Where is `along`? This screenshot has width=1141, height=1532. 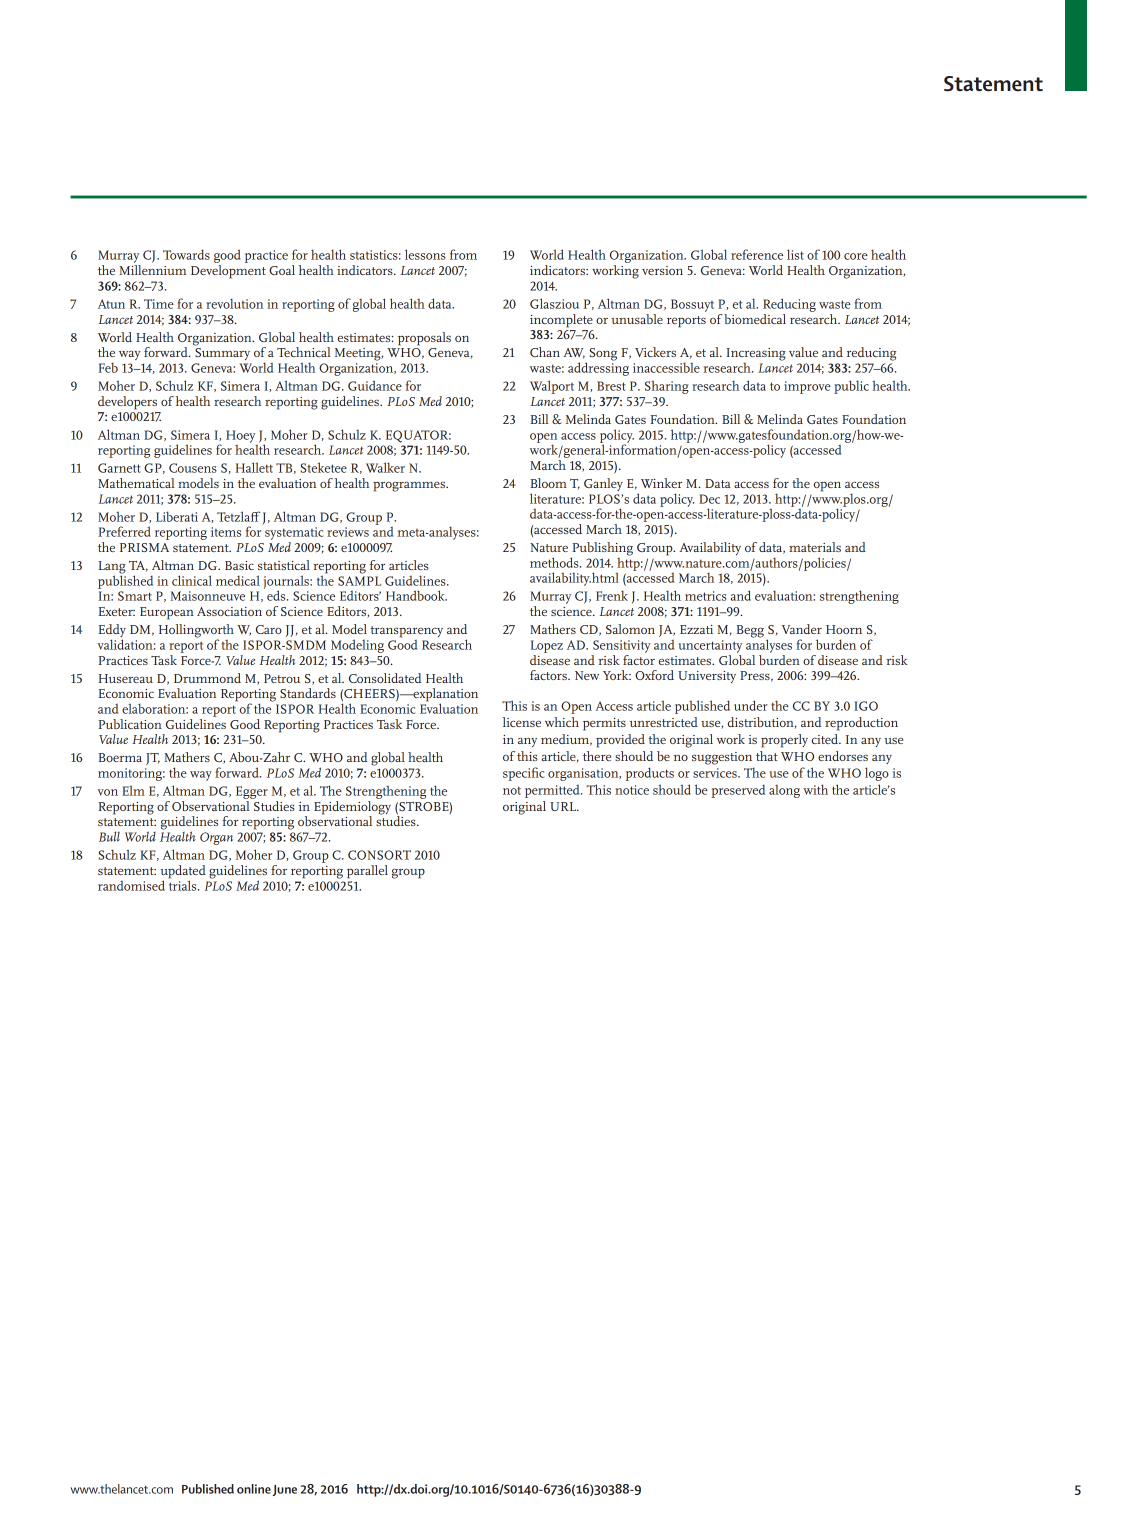 along is located at coordinates (784, 791).
